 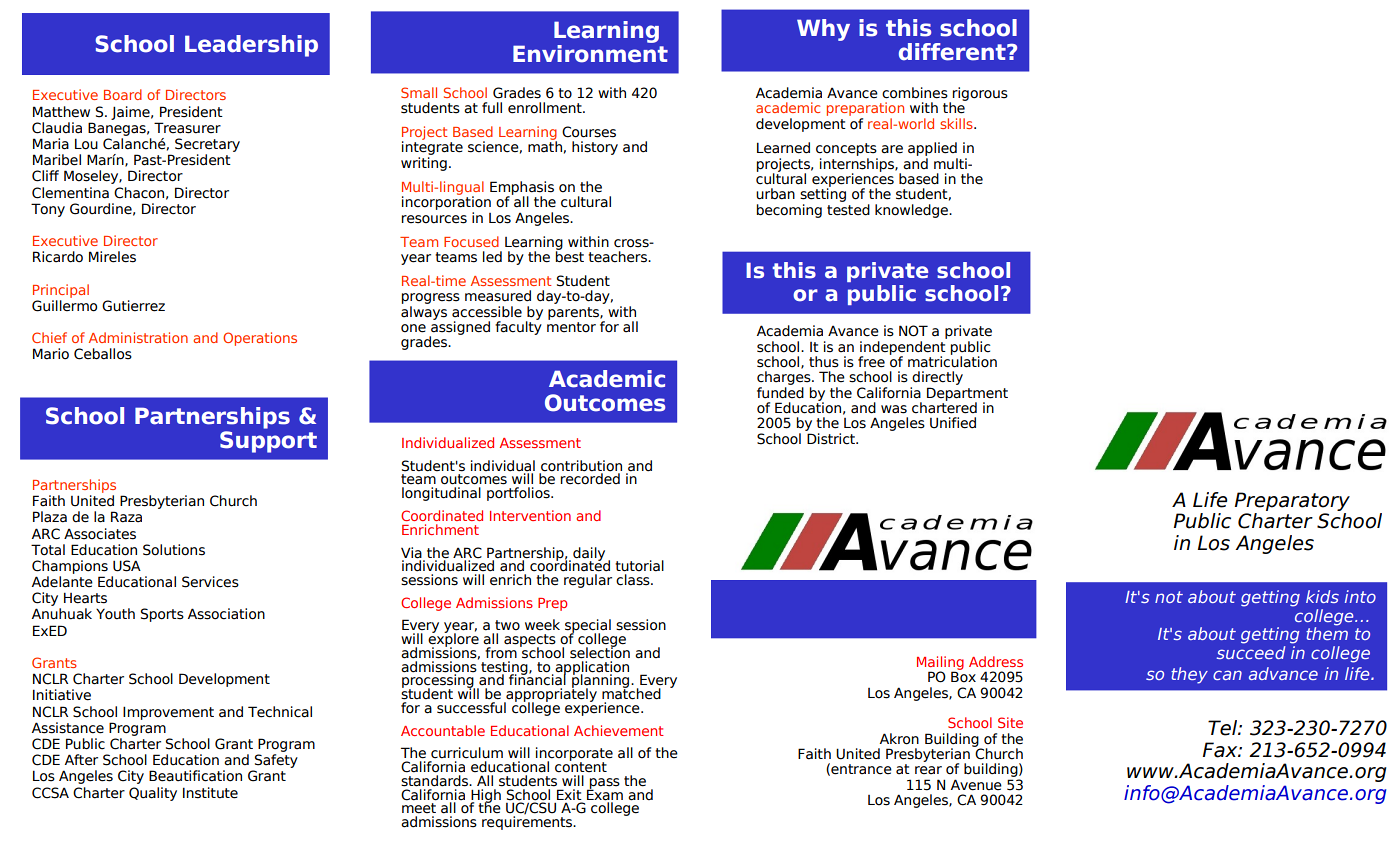 I want to click on Environment, so click(x=590, y=54).
